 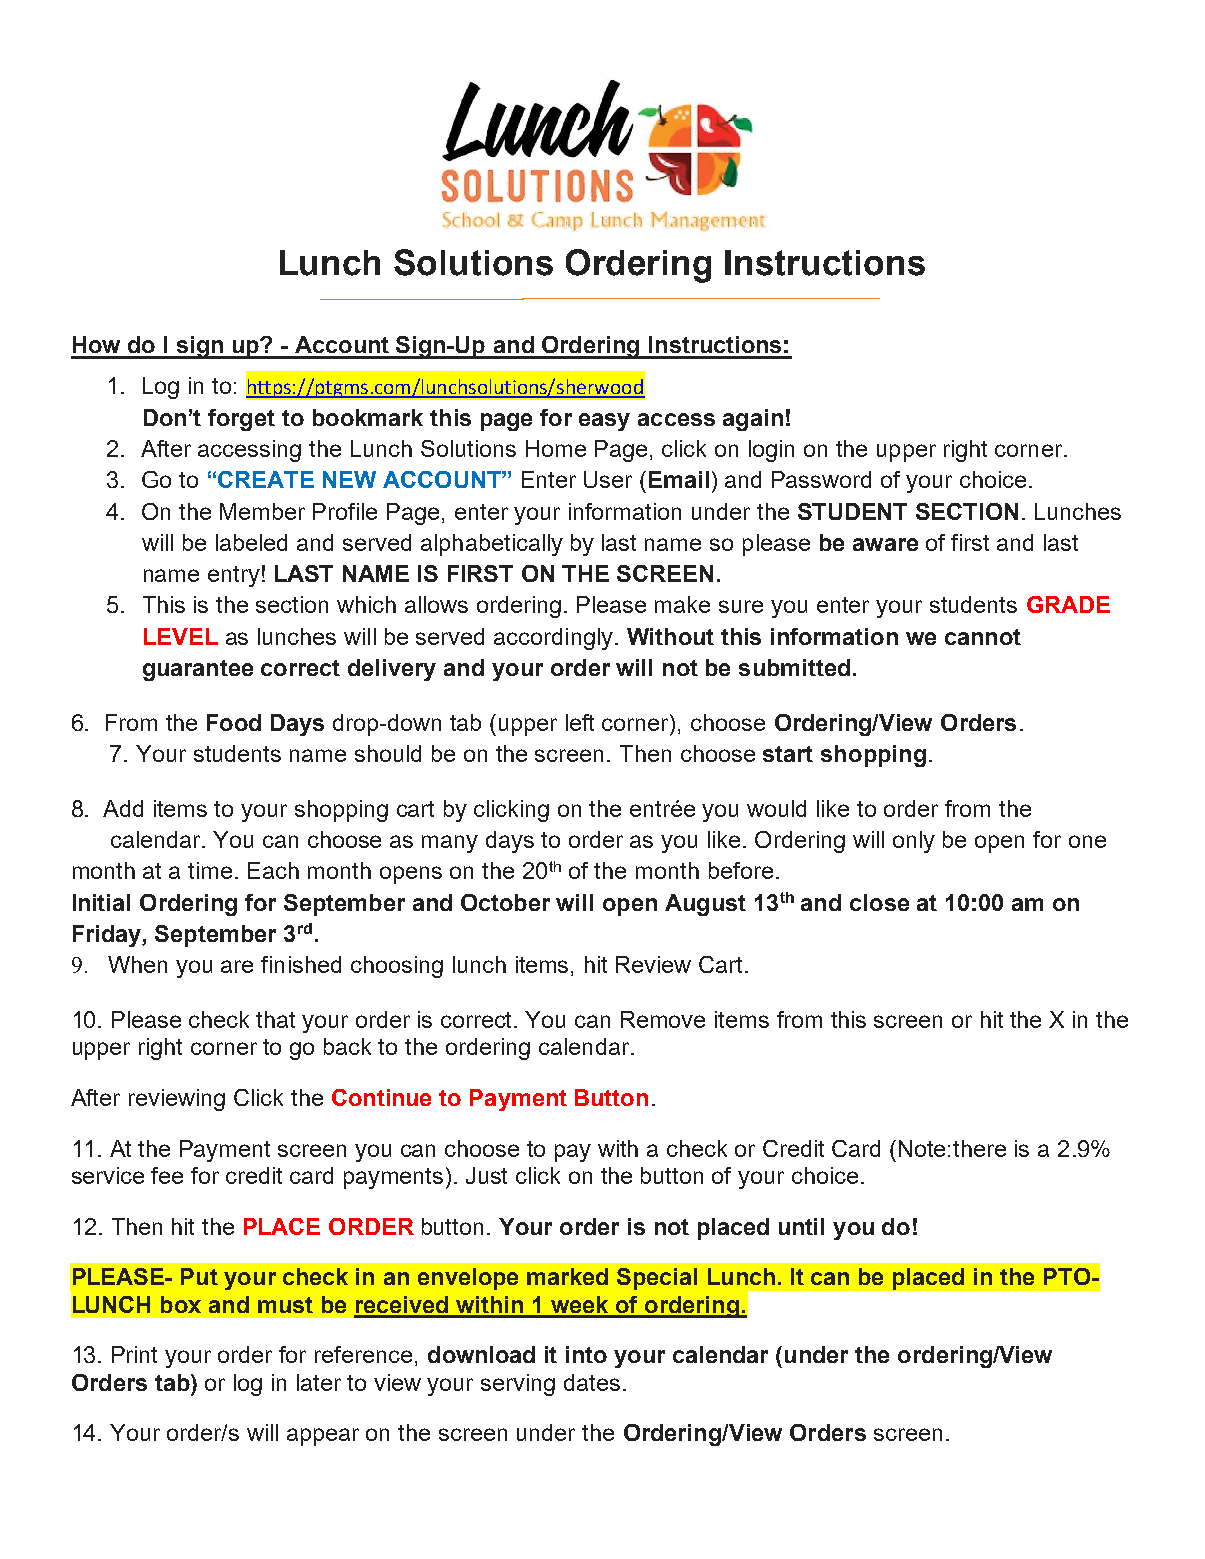 What do you see at coordinates (301, 964) in the screenshot?
I see `finished` at bounding box center [301, 964].
